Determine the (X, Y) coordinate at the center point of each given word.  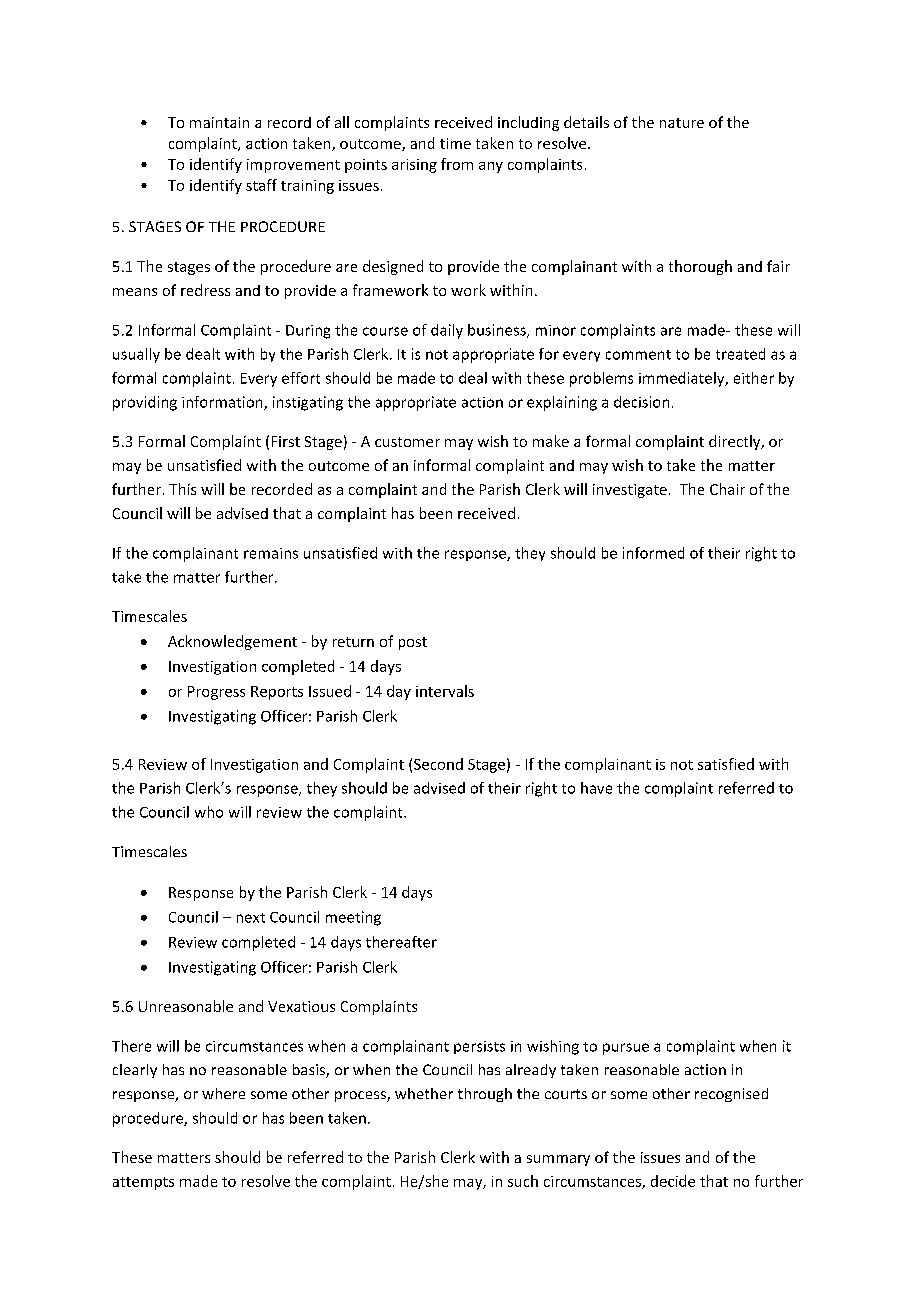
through (485, 1095)
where (223, 1093)
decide (673, 1181)
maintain (219, 122)
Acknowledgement (232, 642)
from (457, 164)
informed (653, 553)
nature (682, 123)
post (413, 643)
